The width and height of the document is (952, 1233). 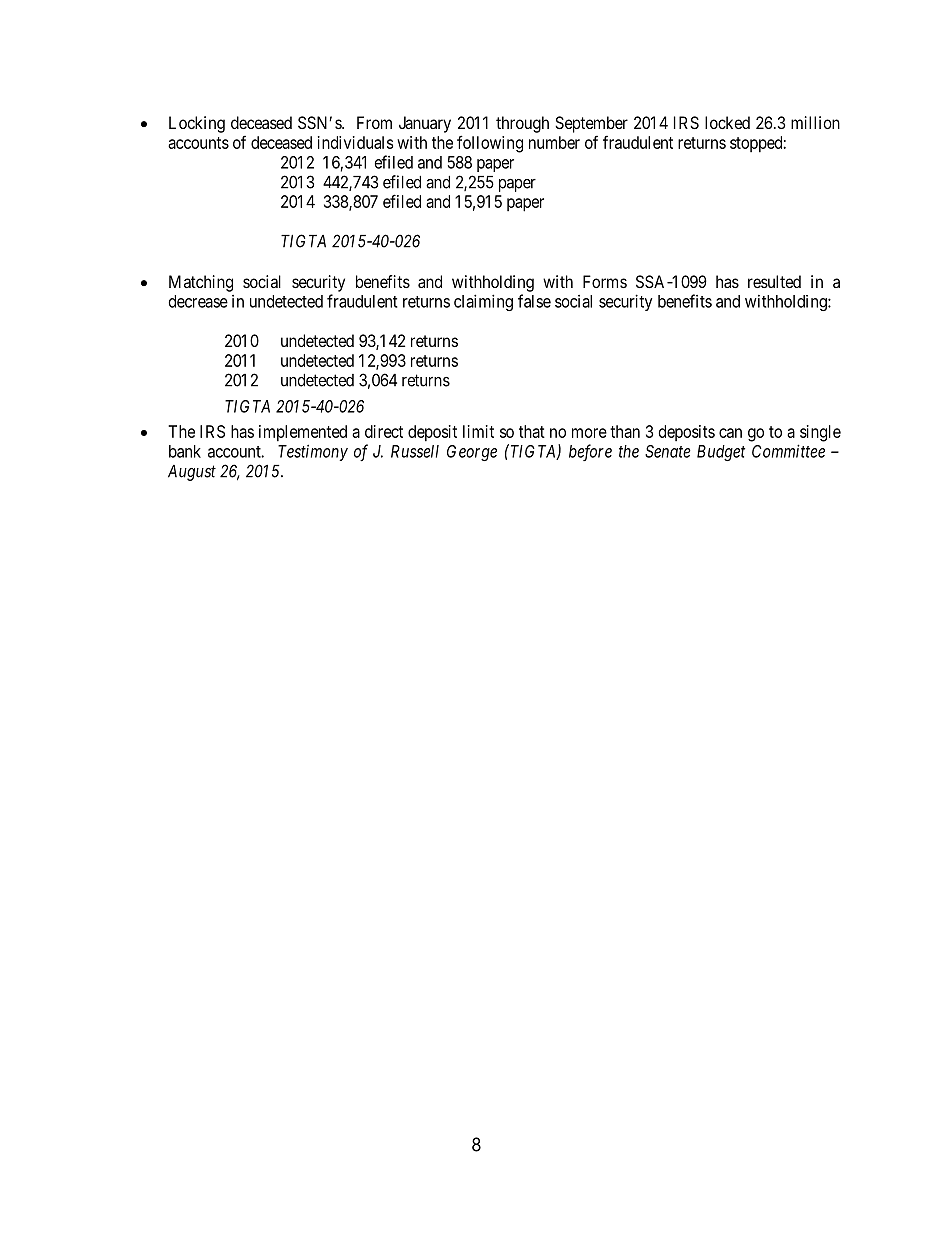 I want to click on Forms, so click(x=605, y=281).
